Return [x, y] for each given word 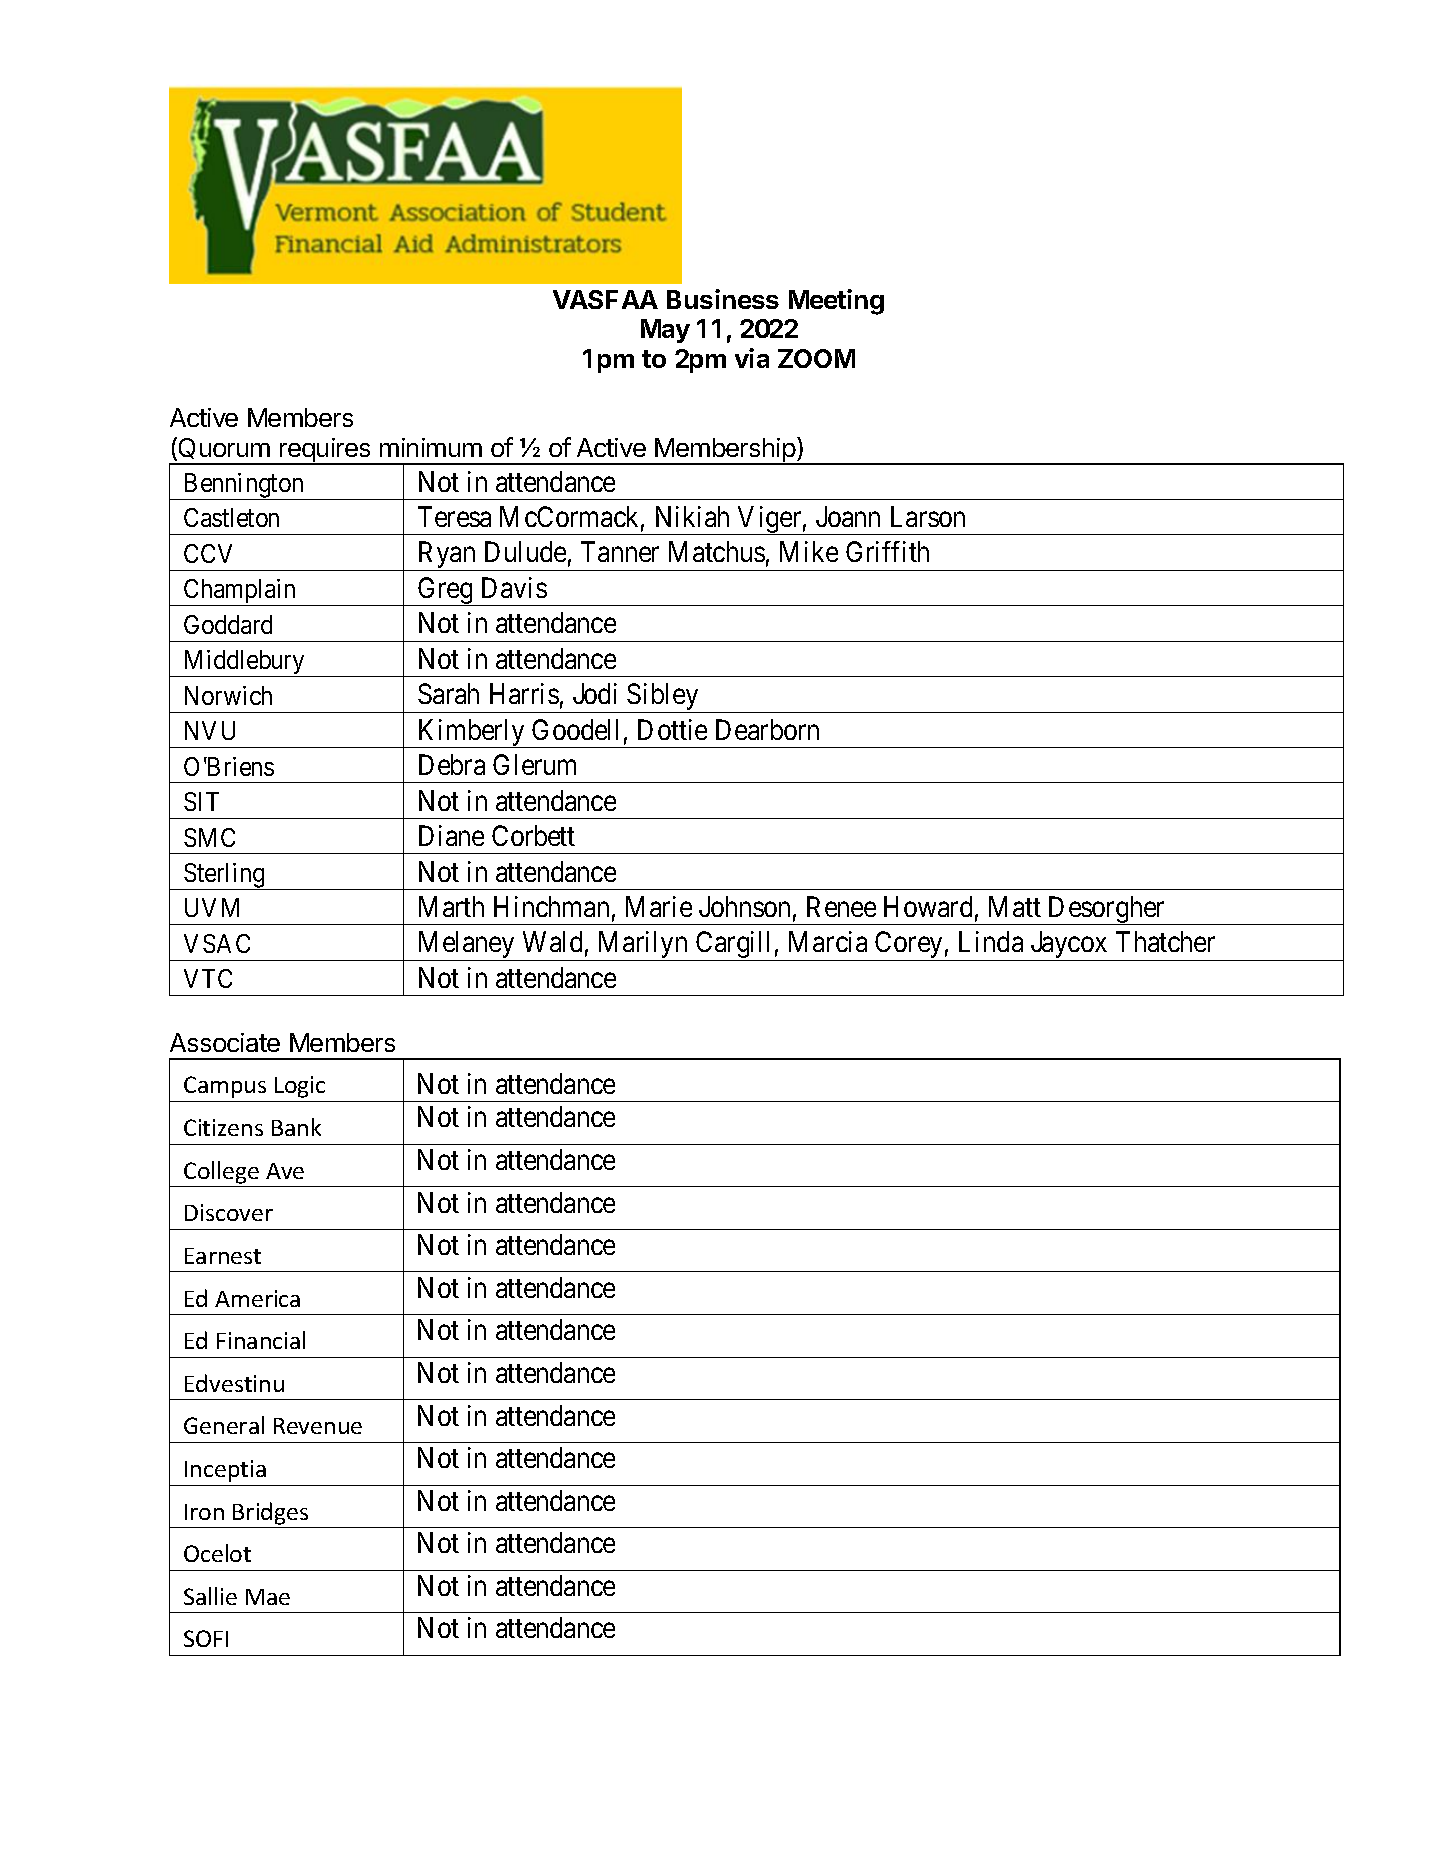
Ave [285, 1171]
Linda [991, 941]
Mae [268, 1597]
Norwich [228, 695]
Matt [1015, 906]
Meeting [836, 302]
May [665, 331]
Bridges [270, 1513]
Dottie [672, 729]
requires [325, 451]
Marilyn [642, 946]
